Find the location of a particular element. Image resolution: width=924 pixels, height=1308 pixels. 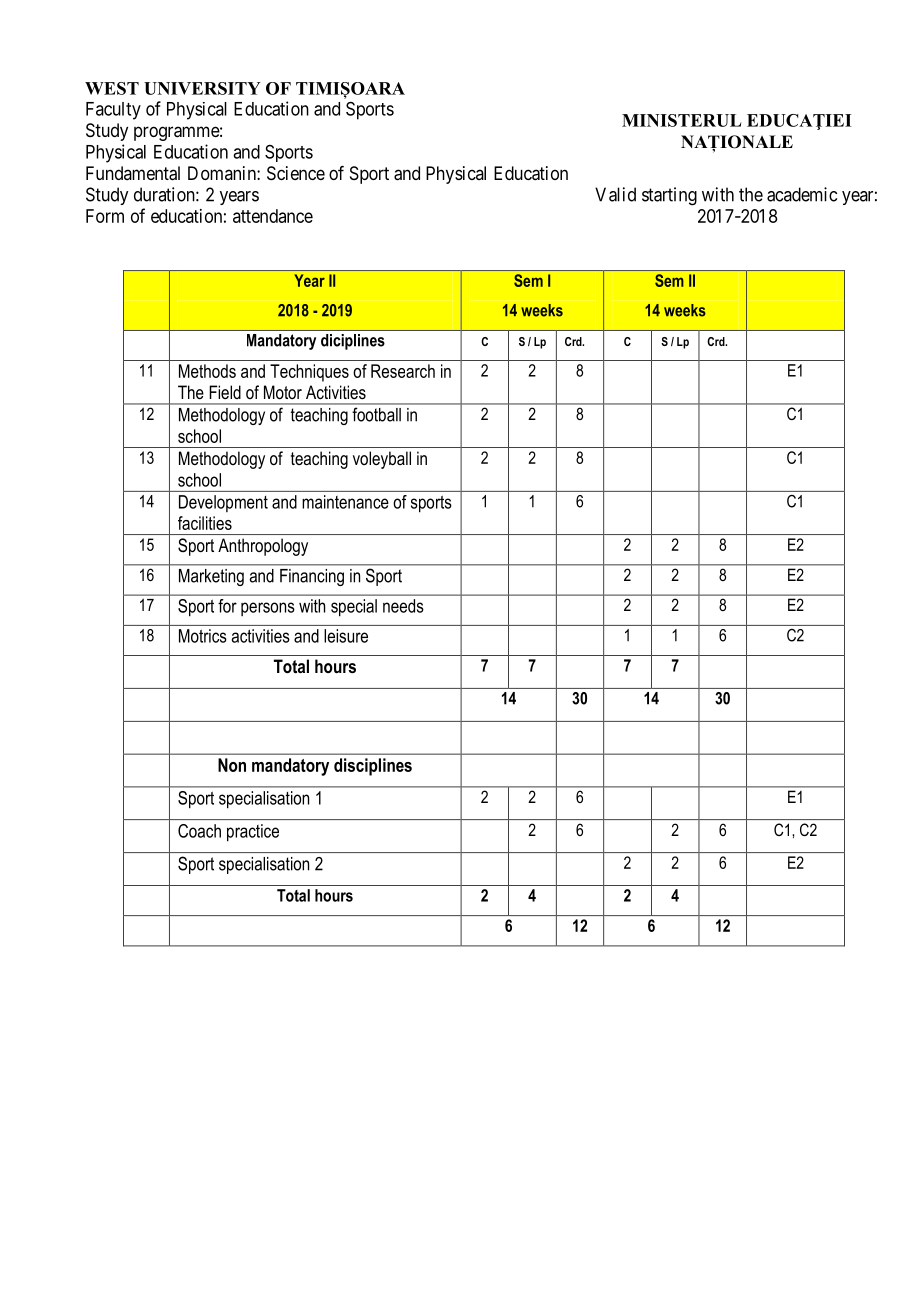

Research is located at coordinates (403, 371).
